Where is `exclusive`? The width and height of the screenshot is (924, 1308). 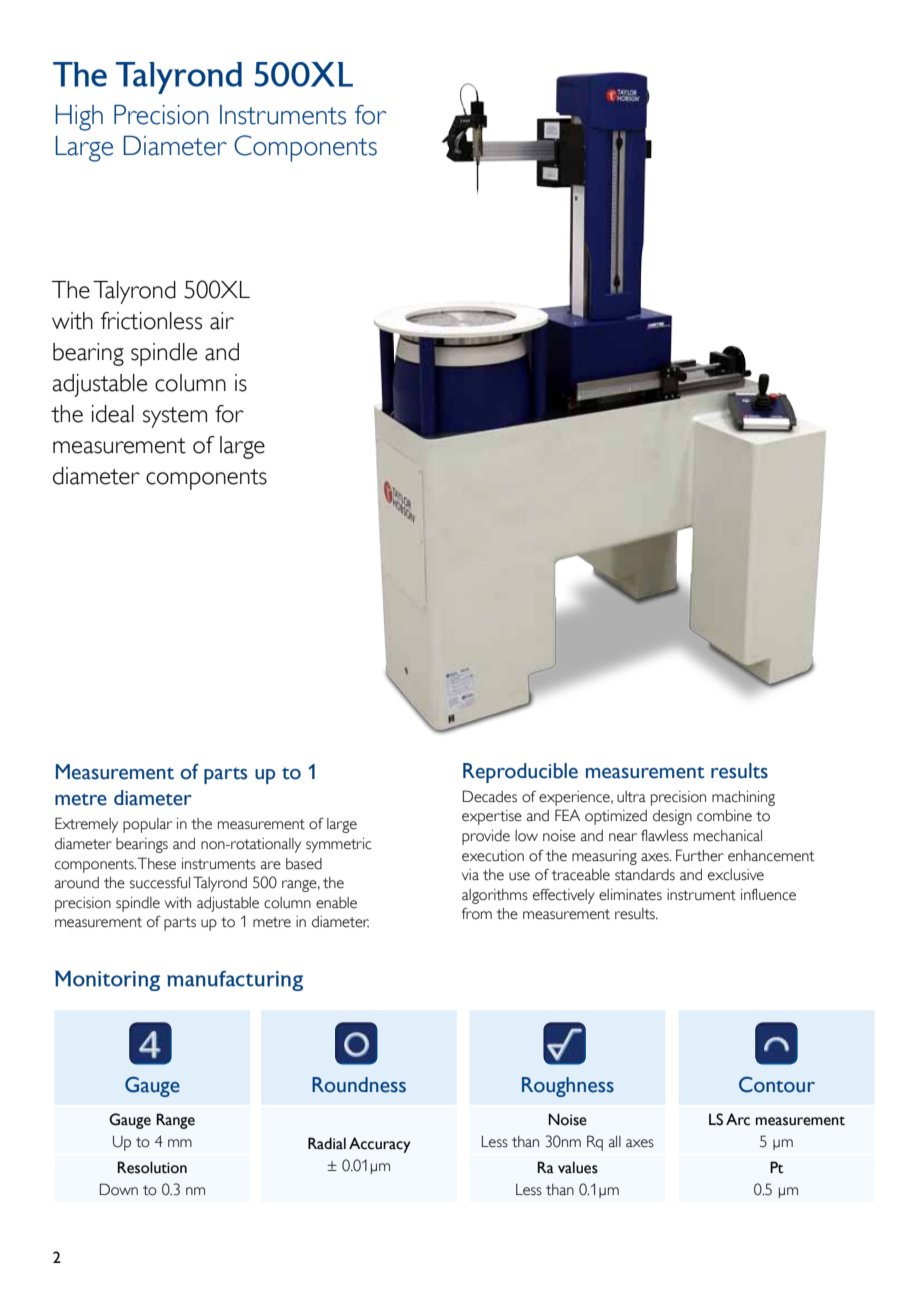 exclusive is located at coordinates (736, 875).
